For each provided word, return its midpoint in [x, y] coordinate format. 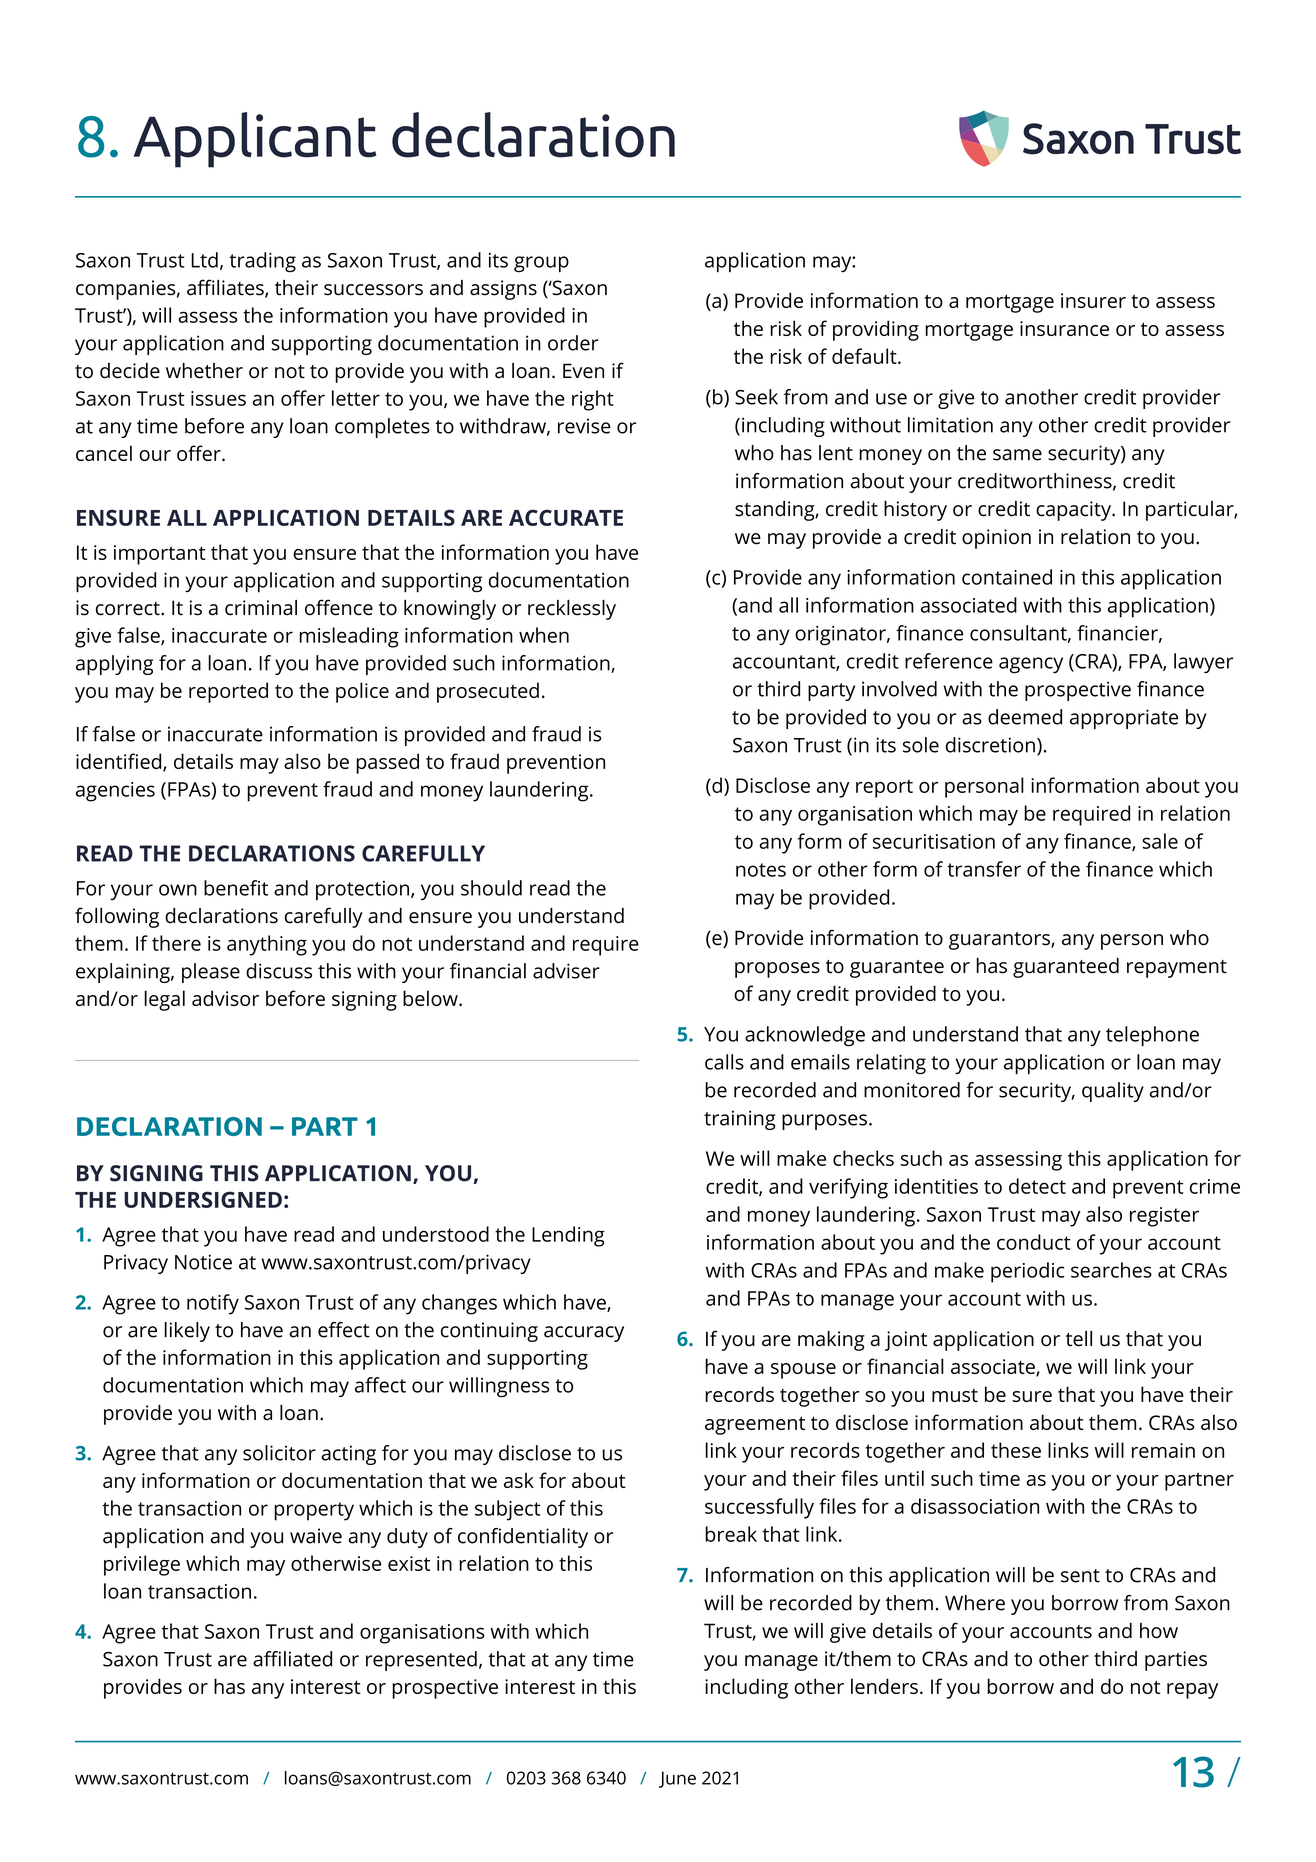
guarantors [1000, 941]
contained [1007, 577]
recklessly [572, 610]
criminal [261, 608]
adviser [566, 971]
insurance [1064, 328]
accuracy [584, 1334]
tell [1079, 1339]
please [211, 973]
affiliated [292, 1659]
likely [187, 1332]
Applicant [255, 140]
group [541, 264]
